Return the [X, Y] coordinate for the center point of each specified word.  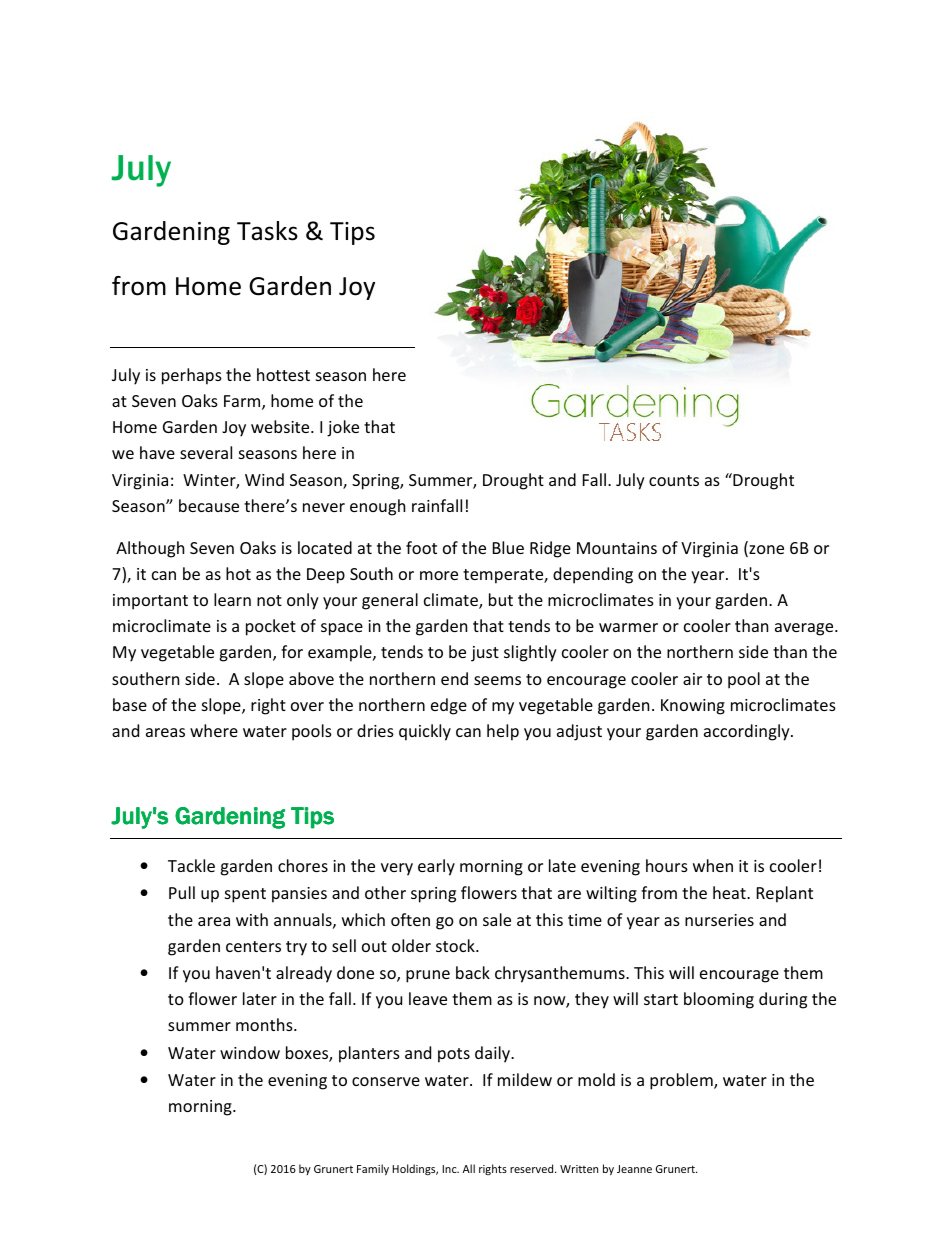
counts [674, 480]
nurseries [719, 920]
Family [373, 1169]
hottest [283, 374]
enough [377, 507]
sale [497, 919]
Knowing [693, 707]
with [252, 919]
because [209, 505]
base [130, 704]
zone [765, 551]
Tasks [267, 231]
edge [449, 706]
